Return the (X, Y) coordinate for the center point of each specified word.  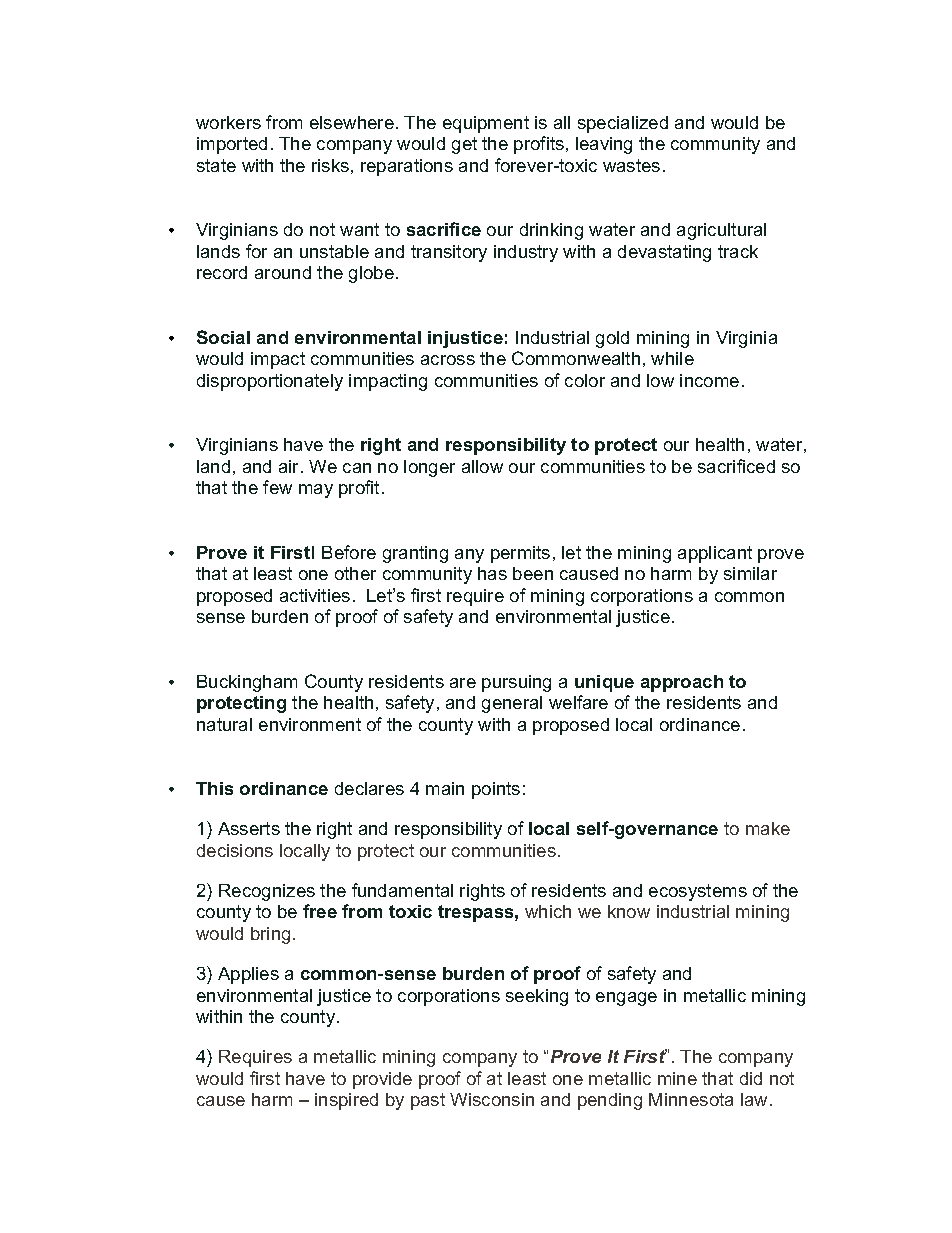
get (464, 145)
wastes (631, 165)
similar (750, 573)
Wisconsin (492, 1099)
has (492, 573)
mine (677, 1078)
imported (232, 145)
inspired (346, 1101)
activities (315, 595)
